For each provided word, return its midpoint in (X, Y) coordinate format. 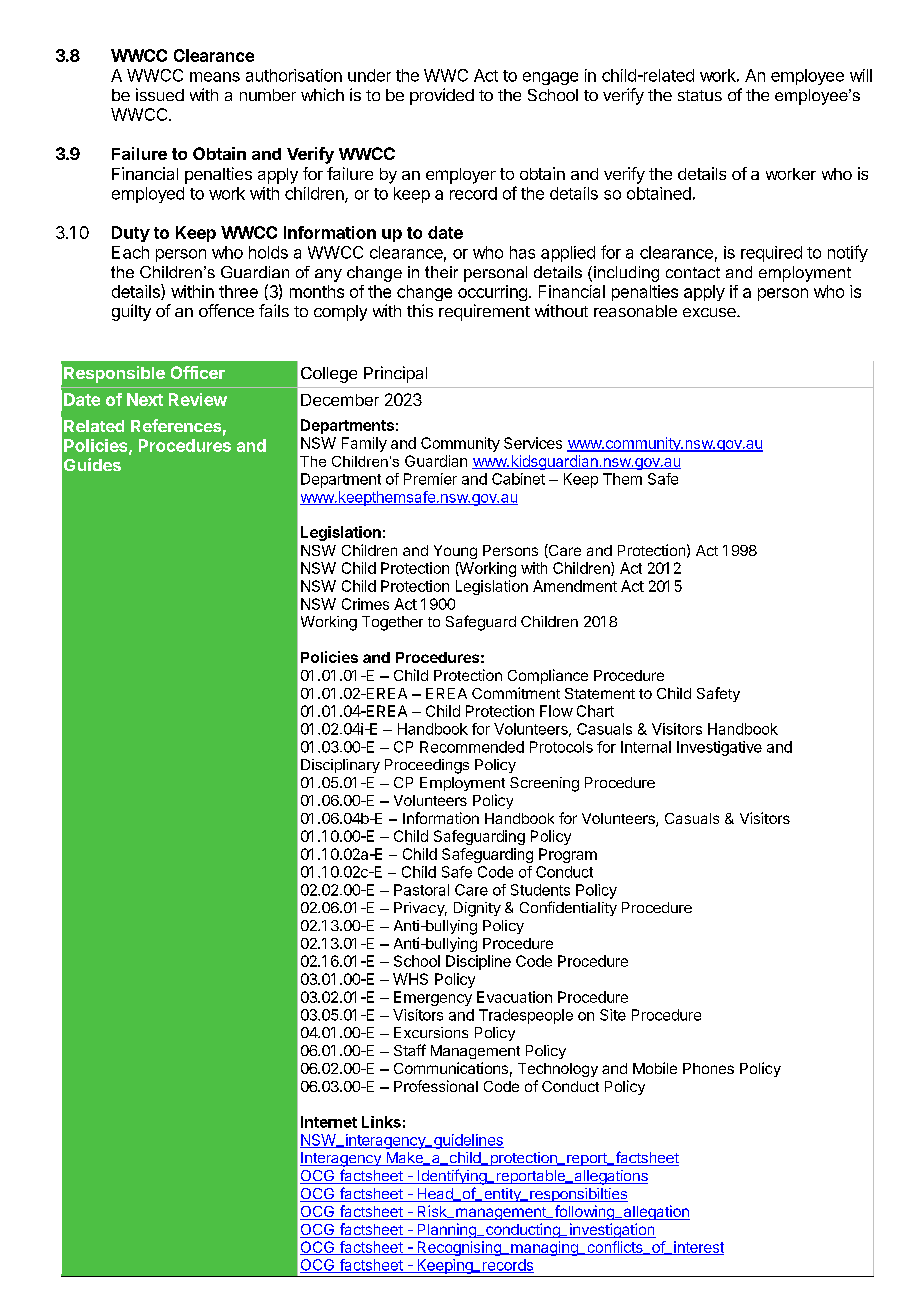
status (700, 95)
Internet (329, 1122)
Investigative (719, 748)
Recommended (472, 747)
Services (533, 443)
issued (160, 94)
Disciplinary (340, 766)
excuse (710, 312)
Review (198, 399)
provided (442, 96)
